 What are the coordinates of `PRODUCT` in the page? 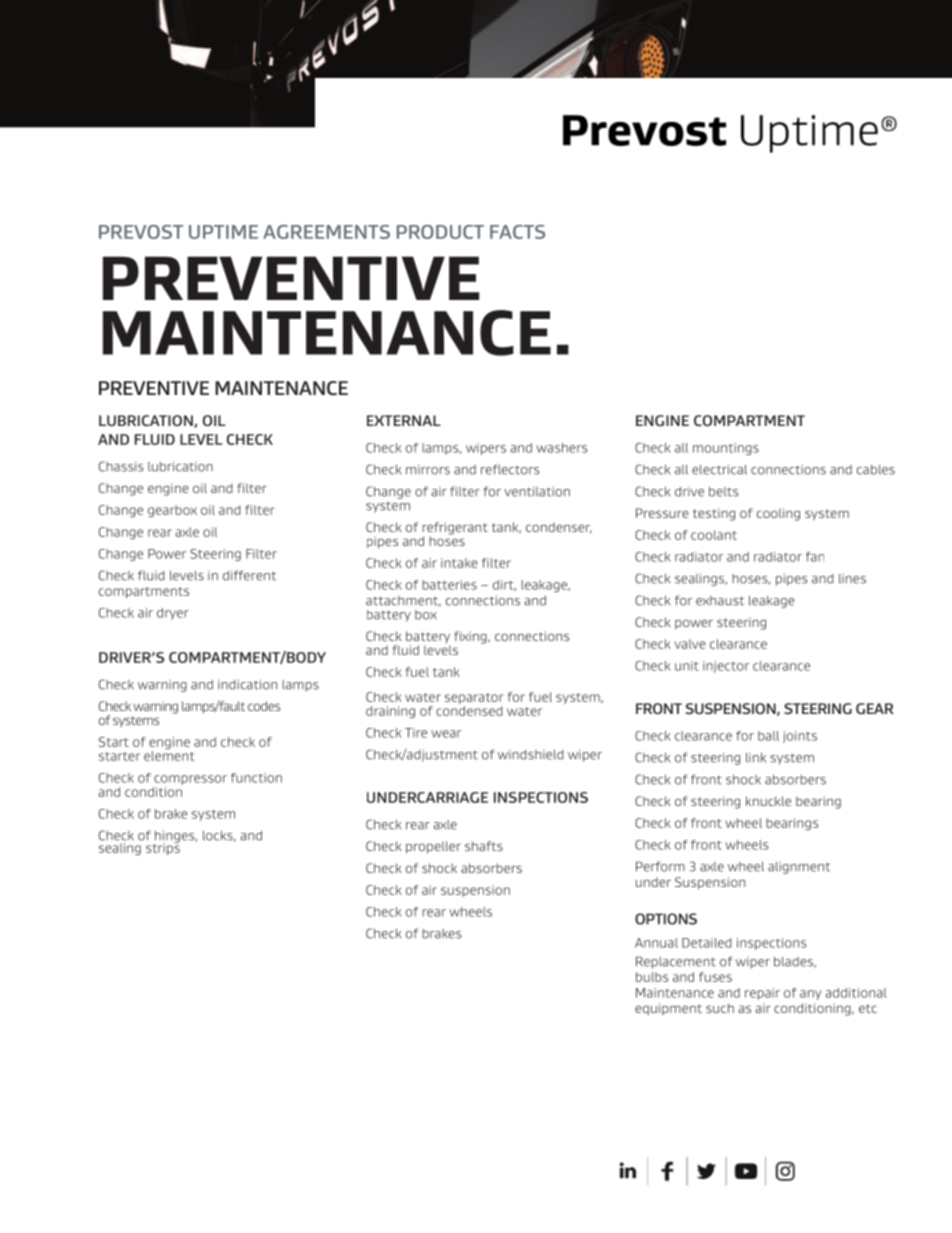 It's located at (440, 232).
